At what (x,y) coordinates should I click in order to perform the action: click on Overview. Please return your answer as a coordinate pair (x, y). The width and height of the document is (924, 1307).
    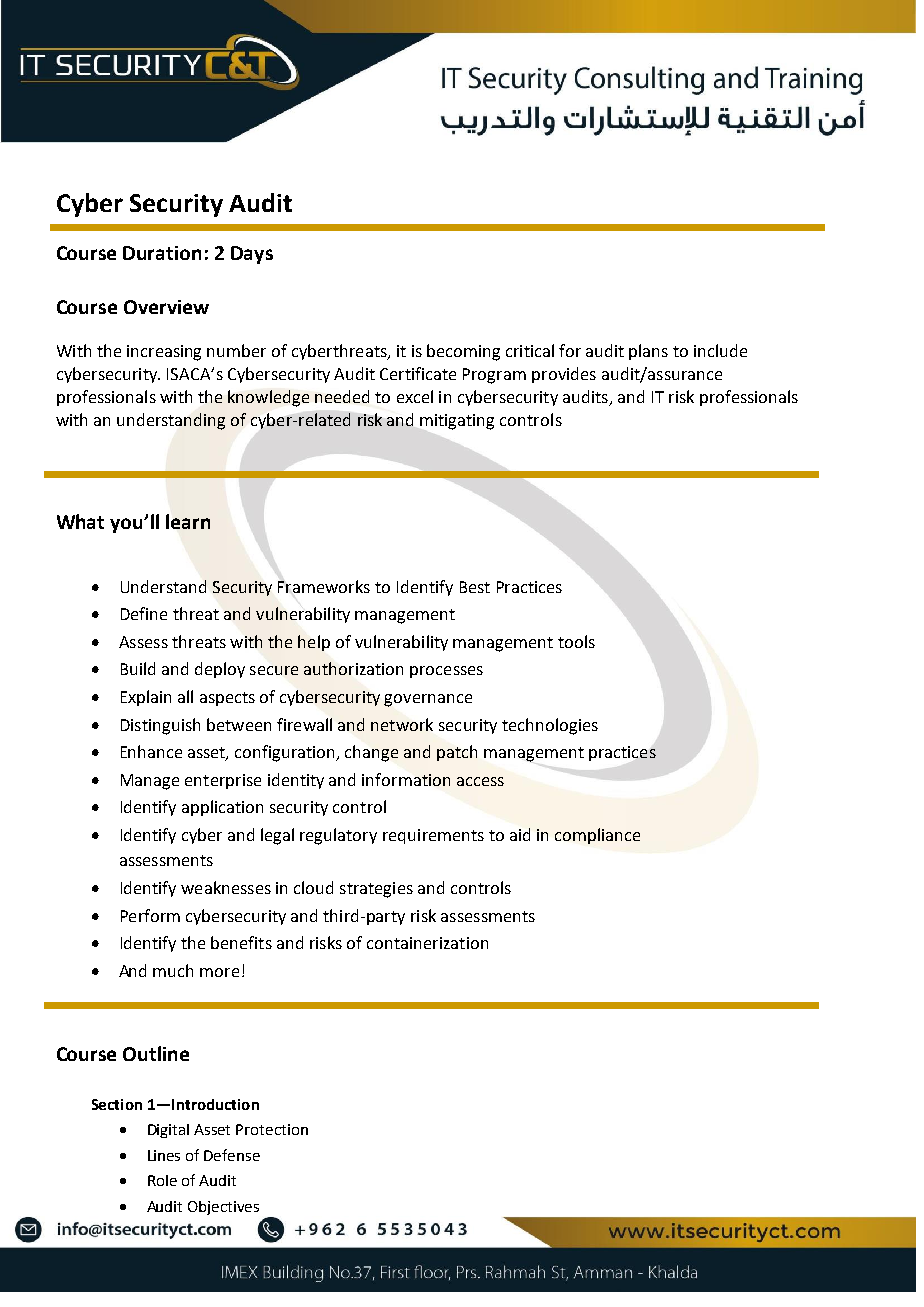
    Looking at the image, I should click on (166, 307).
